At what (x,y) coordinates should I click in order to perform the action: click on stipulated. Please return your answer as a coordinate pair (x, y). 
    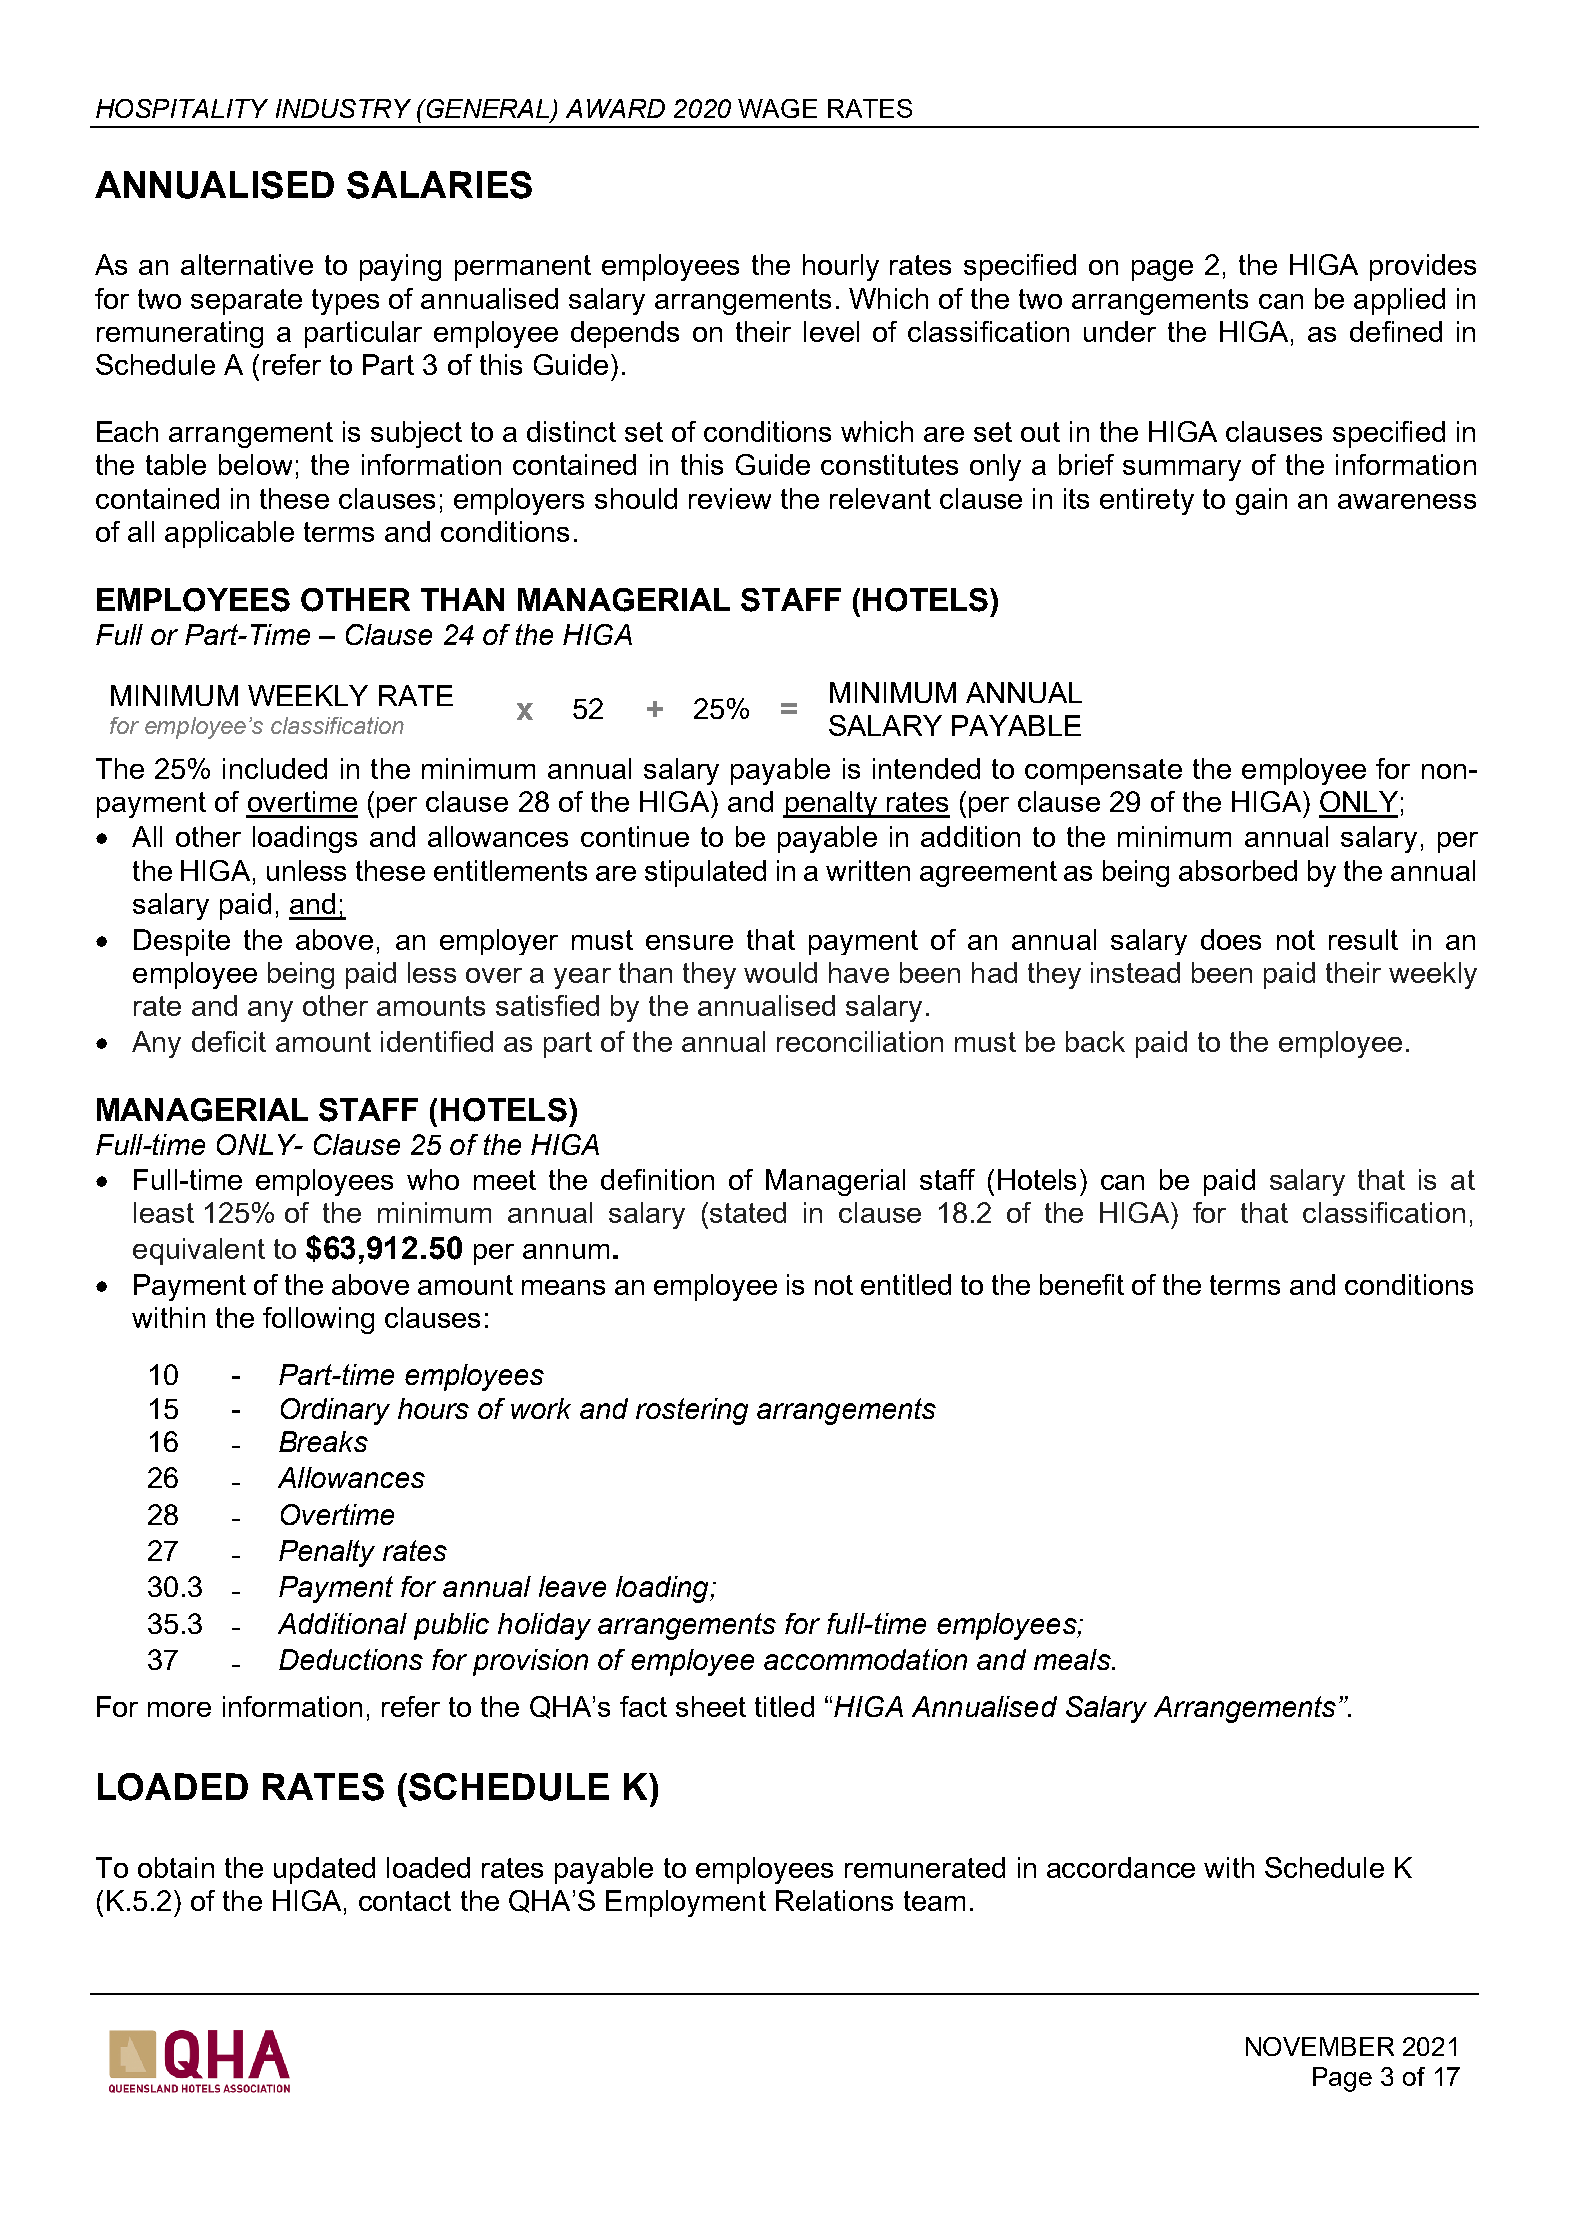
    Looking at the image, I should click on (705, 873).
